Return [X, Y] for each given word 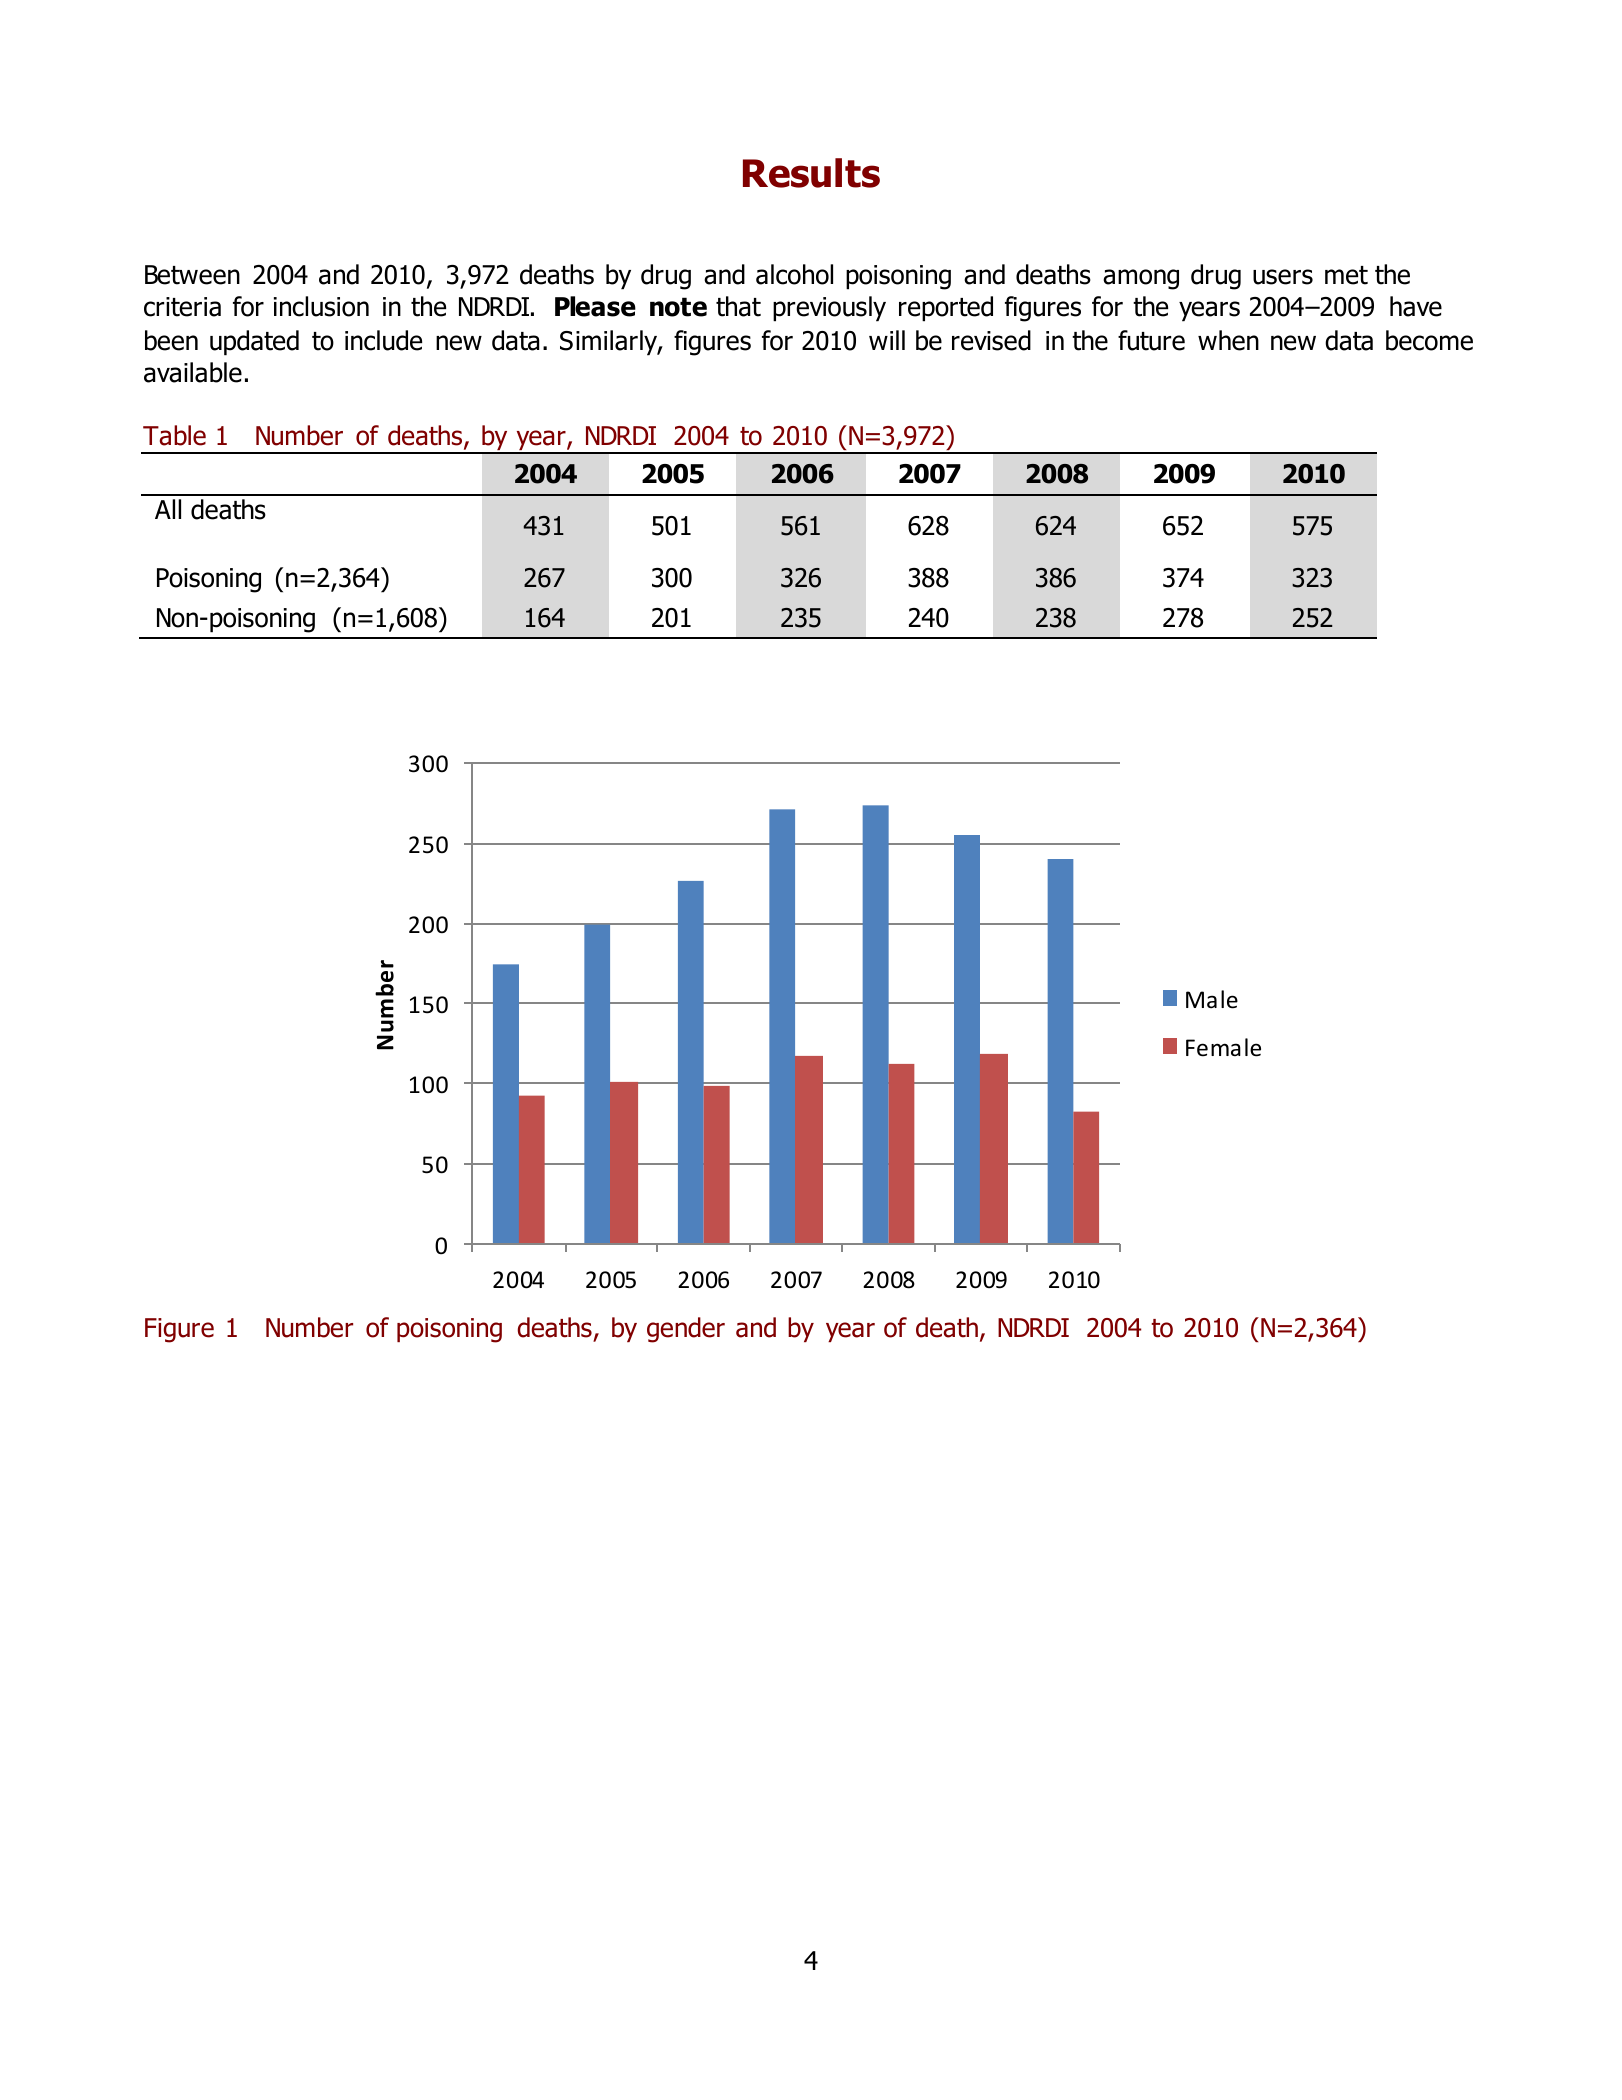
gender [686, 1330]
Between [192, 275]
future [1151, 340]
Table [174, 435]
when [1228, 340]
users [1283, 277]
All [168, 509]
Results [811, 173]
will [887, 340]
